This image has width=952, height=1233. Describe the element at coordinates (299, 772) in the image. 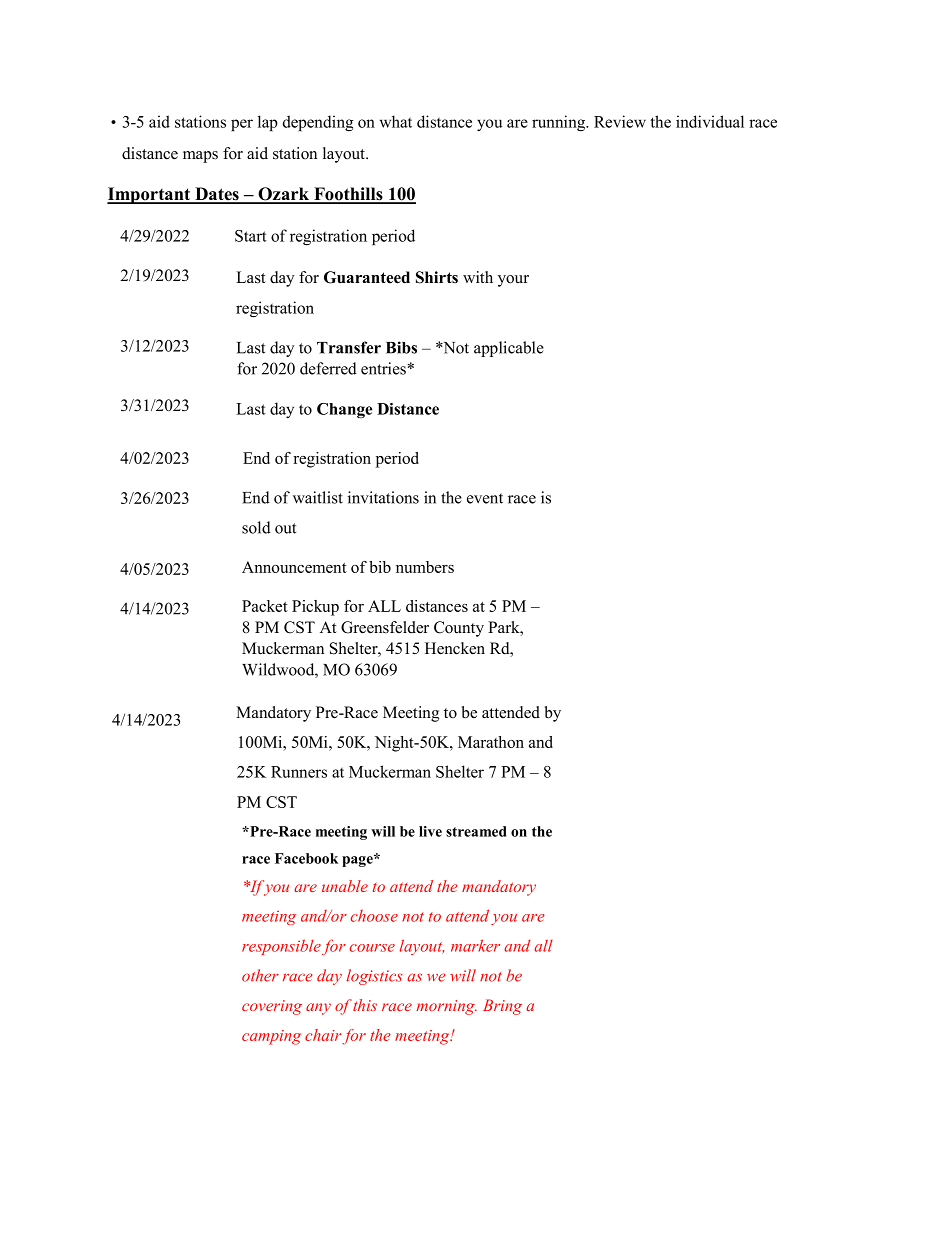

I see `Runners` at that location.
